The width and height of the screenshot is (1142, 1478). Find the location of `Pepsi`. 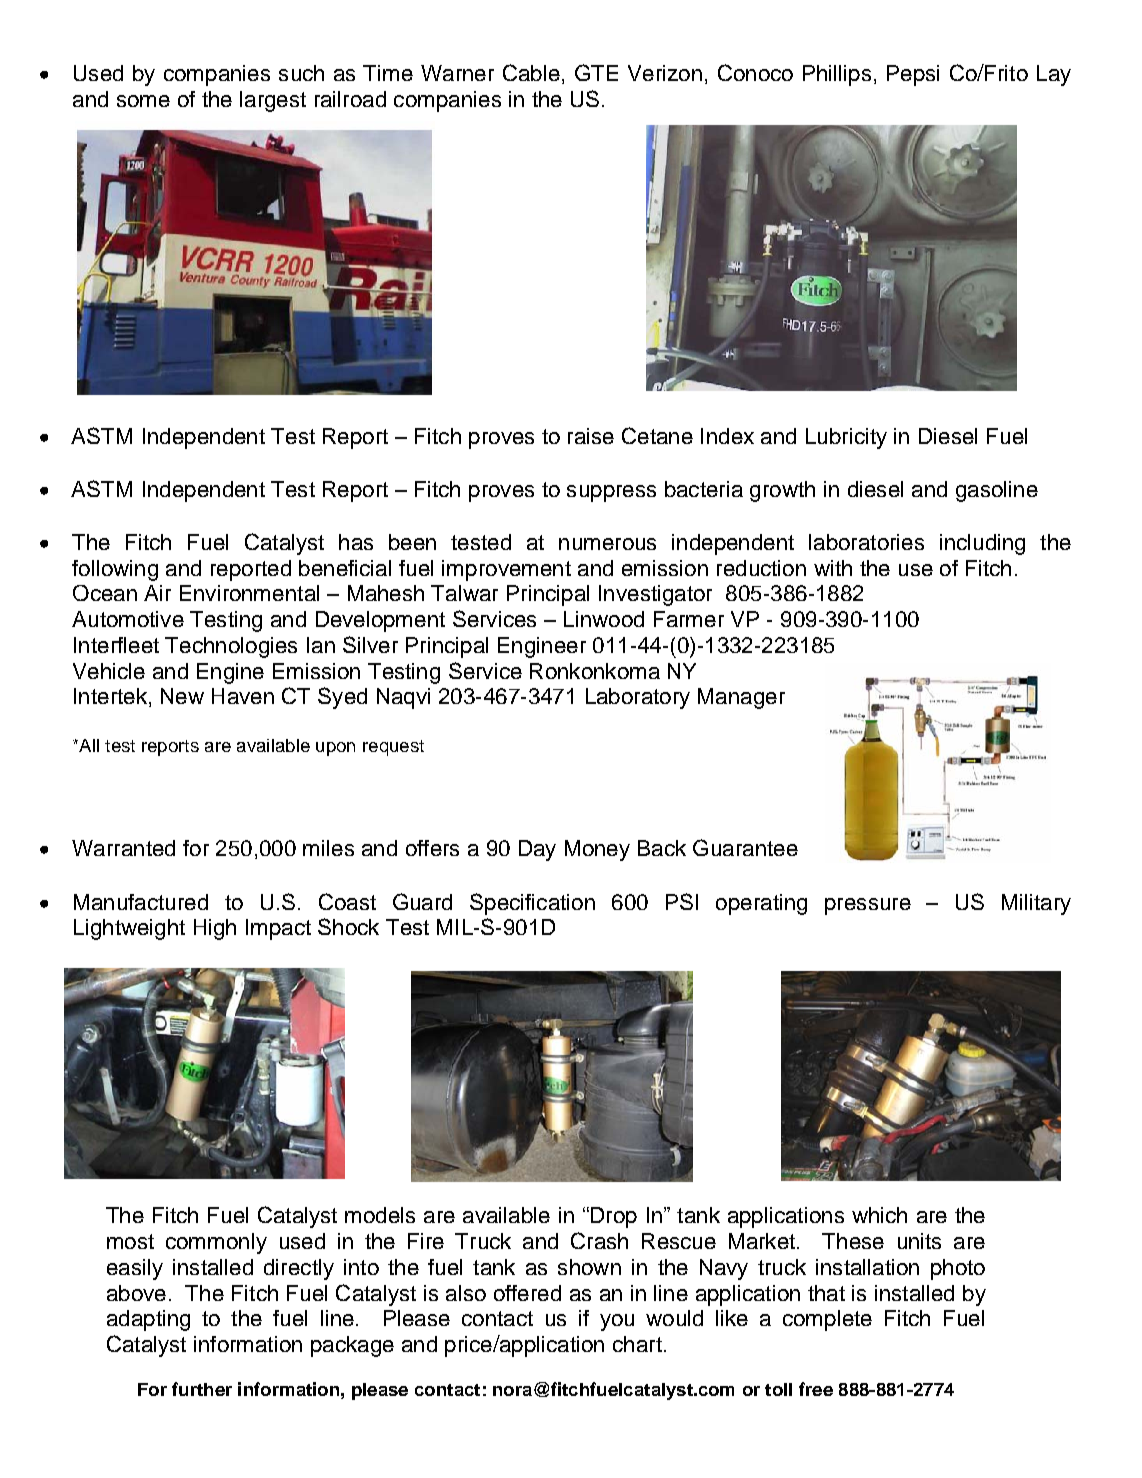

Pepsi is located at coordinates (913, 75).
